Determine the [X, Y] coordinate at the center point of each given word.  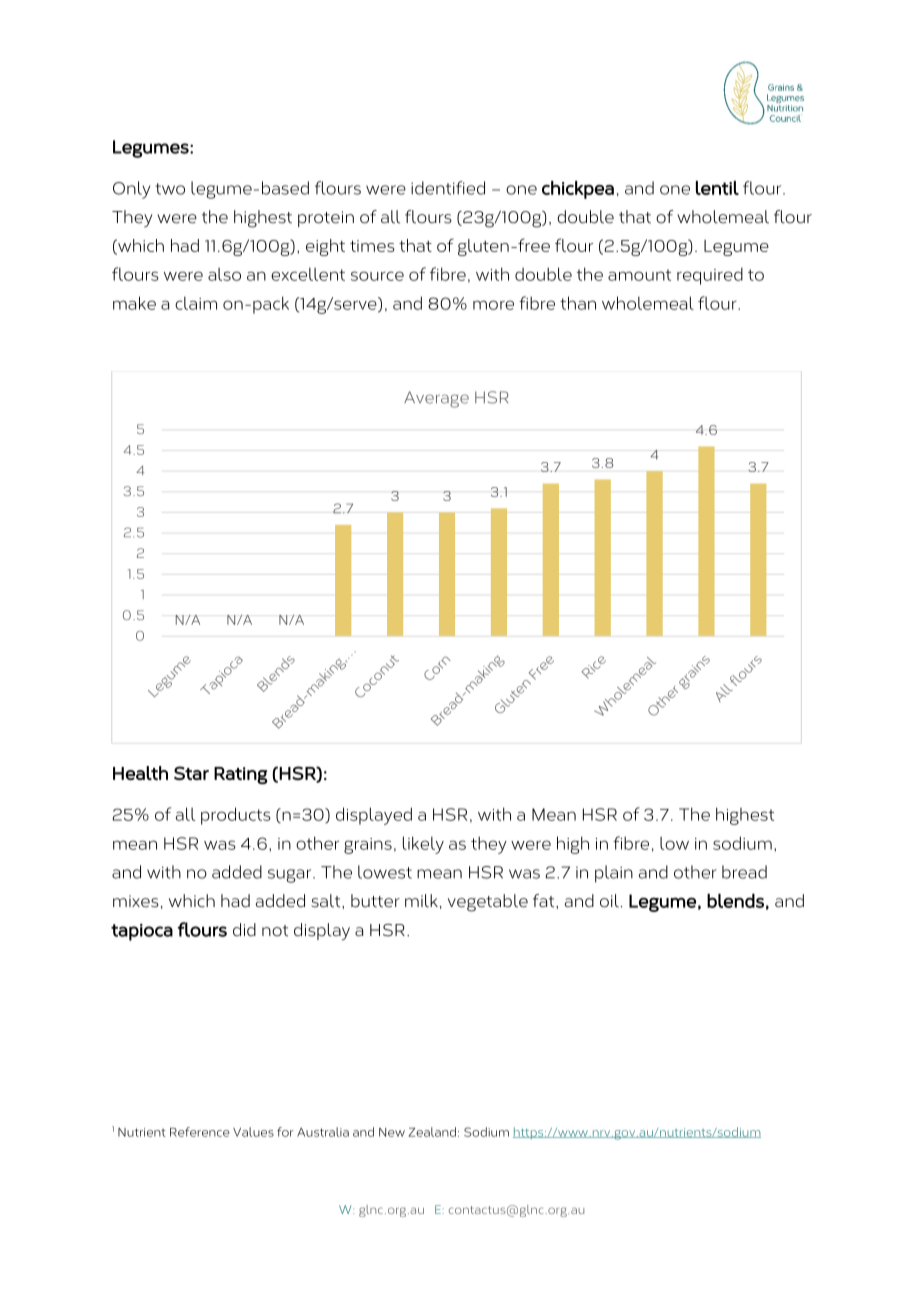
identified [448, 188]
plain [614, 874]
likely [423, 845]
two [170, 189]
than [578, 303]
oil [609, 901]
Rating [240, 776]
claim [196, 303]
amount [639, 275]
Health [140, 773]
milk [421, 901]
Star [191, 773]
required [710, 276]
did [244, 930]
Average [436, 399]
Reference [200, 1132]
